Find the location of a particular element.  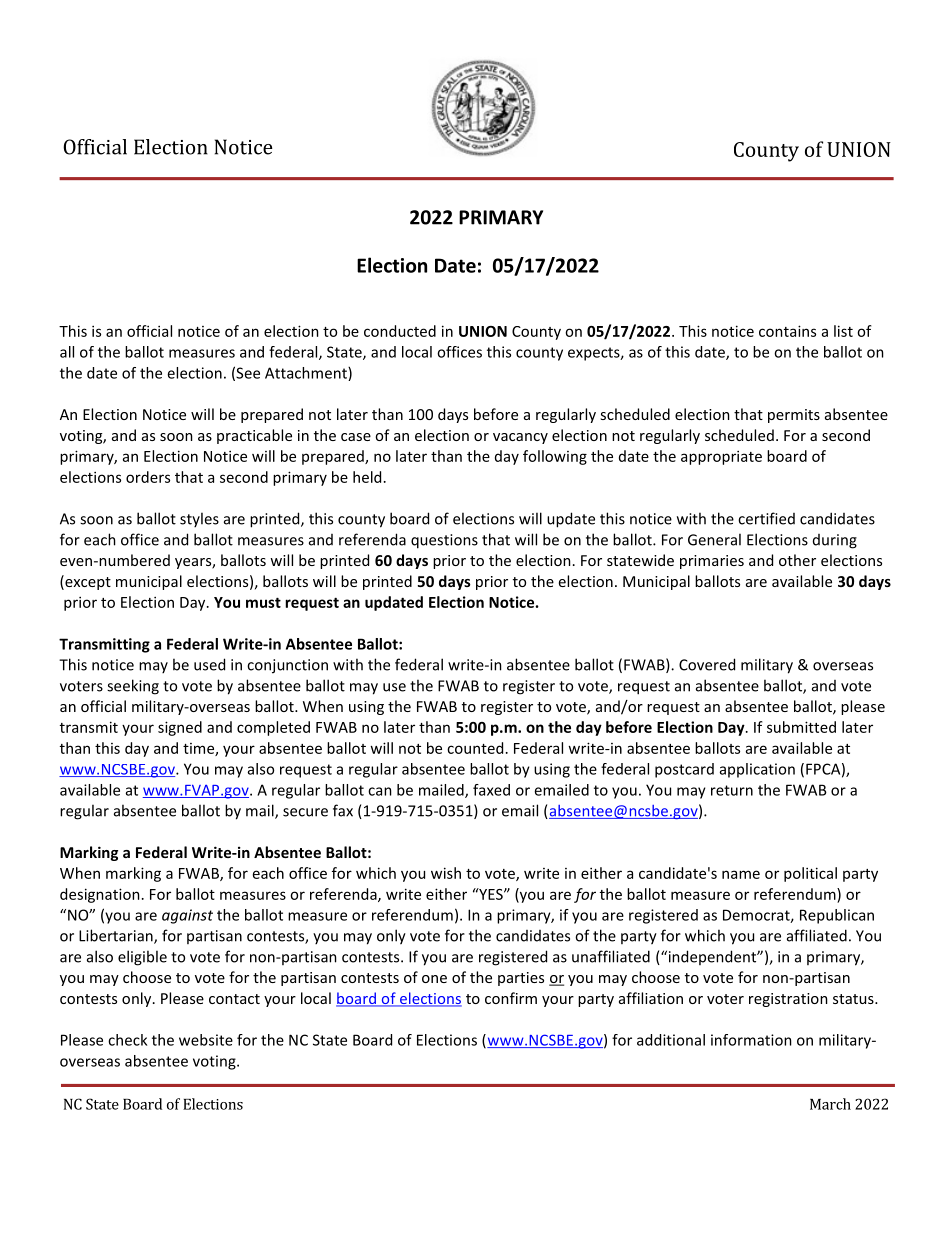

questions is located at coordinates (444, 541).
